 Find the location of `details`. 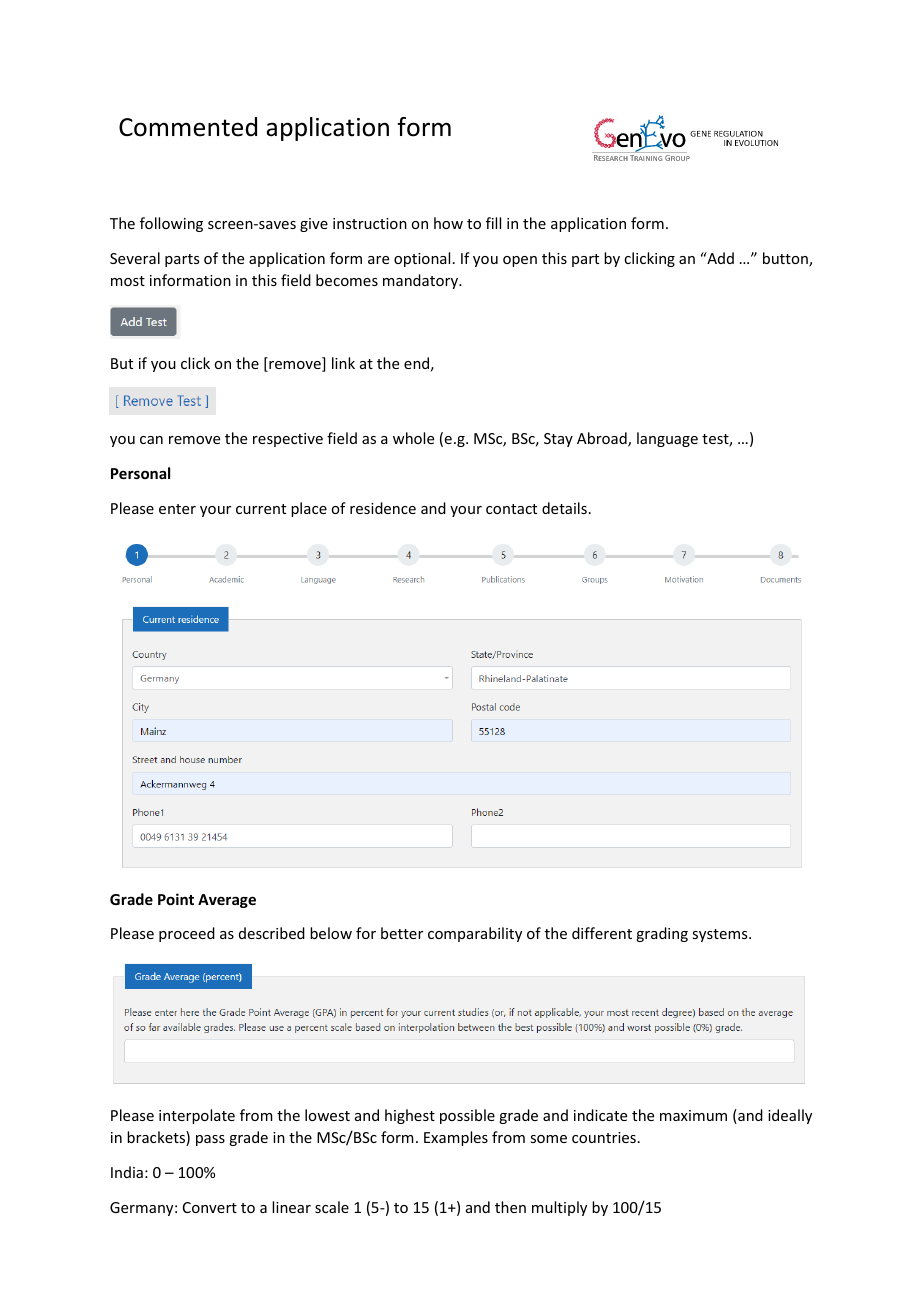

details is located at coordinates (564, 508).
